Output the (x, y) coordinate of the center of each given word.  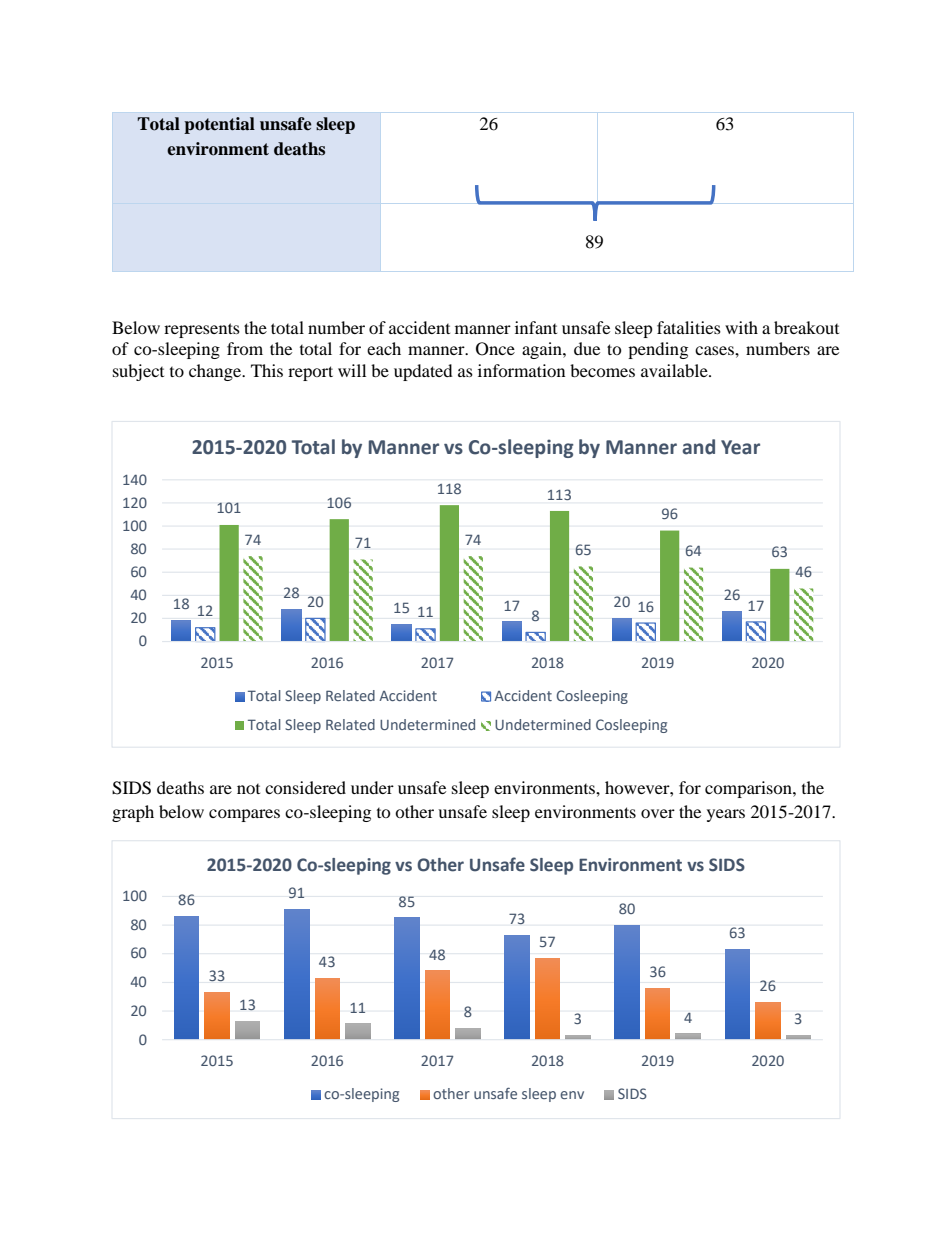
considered (305, 787)
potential (219, 125)
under (372, 787)
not (248, 789)
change (216, 372)
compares (244, 815)
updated (423, 372)
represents (202, 330)
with (741, 327)
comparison (749, 789)
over (658, 813)
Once (495, 349)
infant (536, 327)
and (698, 447)
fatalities (689, 327)
